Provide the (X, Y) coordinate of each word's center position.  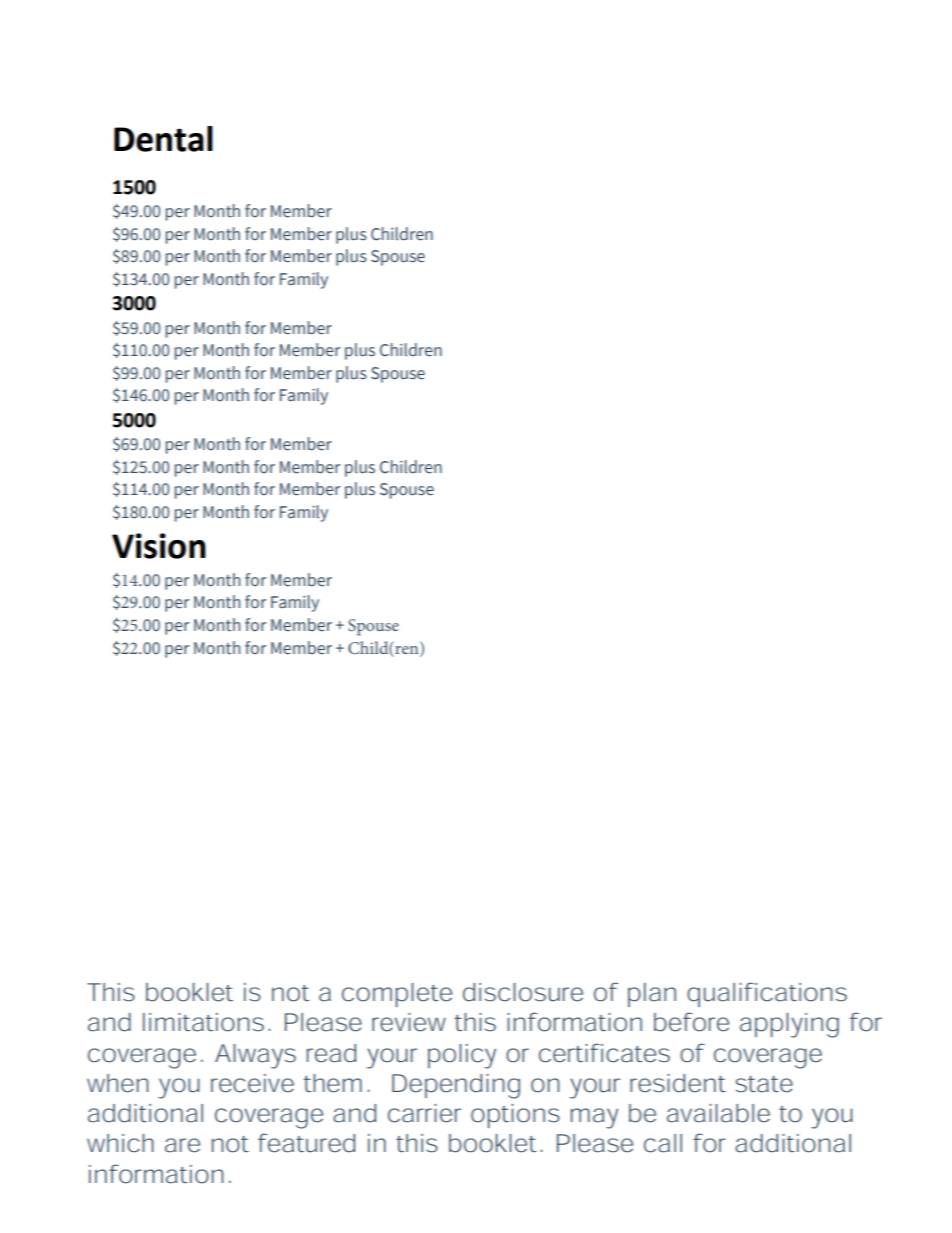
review (409, 1022)
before (691, 1022)
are (182, 1145)
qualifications (767, 994)
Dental (163, 139)
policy (462, 1056)
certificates (604, 1053)
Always (255, 1056)
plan (652, 995)
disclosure (523, 992)
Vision (159, 546)
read (331, 1053)
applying (789, 1025)
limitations (203, 1022)
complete (397, 995)
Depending (456, 1086)
